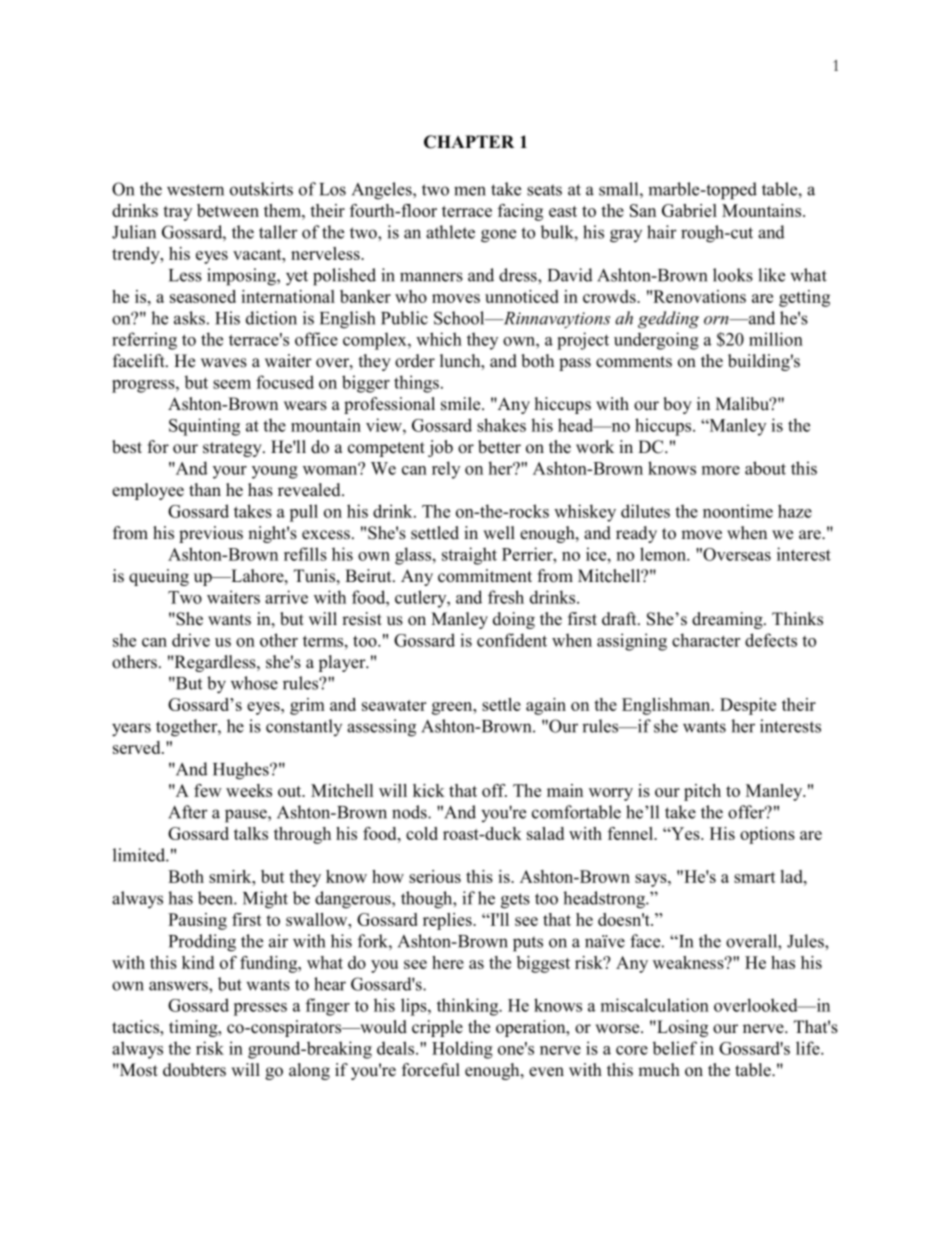  I want to click on smile, so click(462, 404).
